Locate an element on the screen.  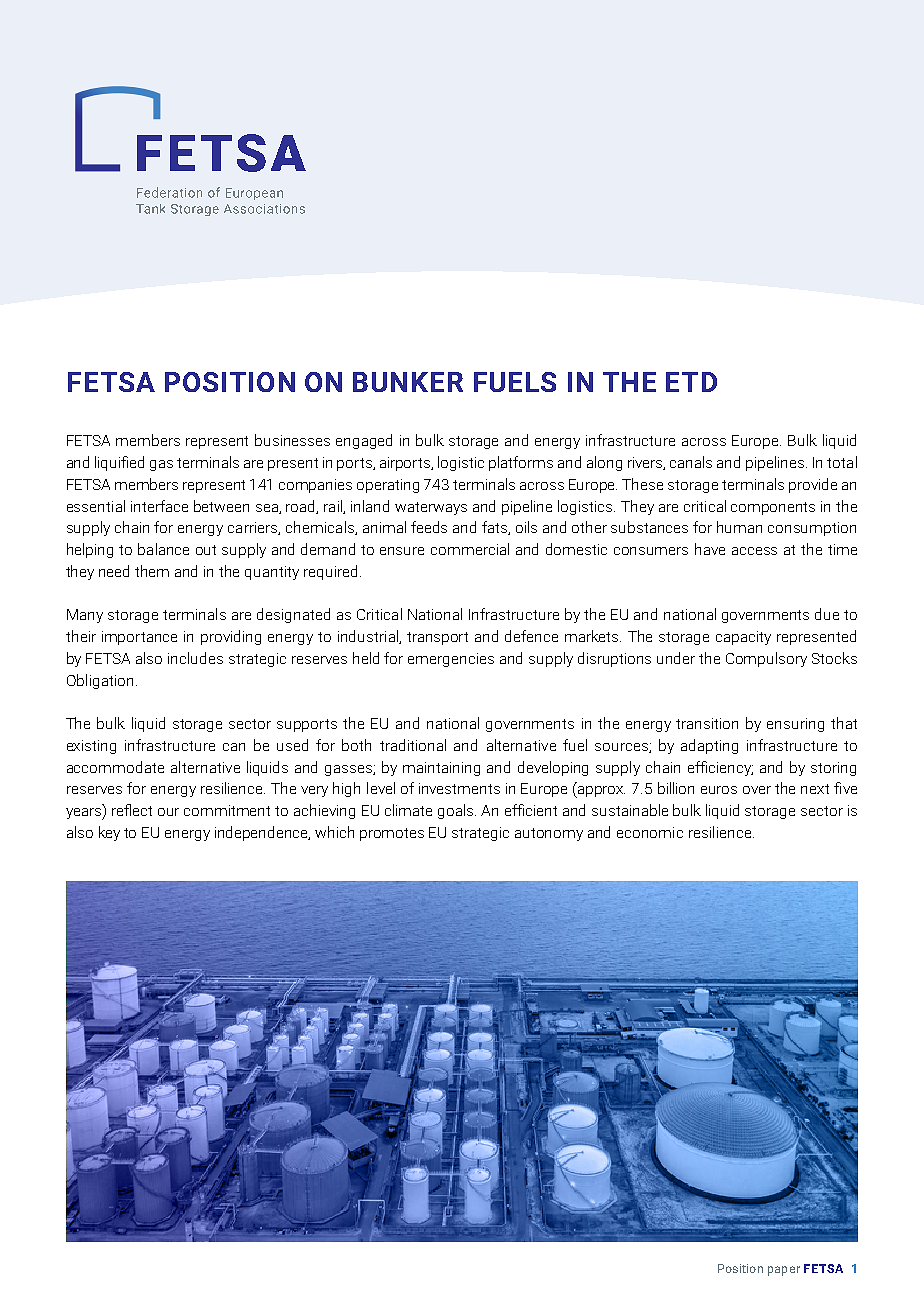
reflect is located at coordinates (132, 810).
